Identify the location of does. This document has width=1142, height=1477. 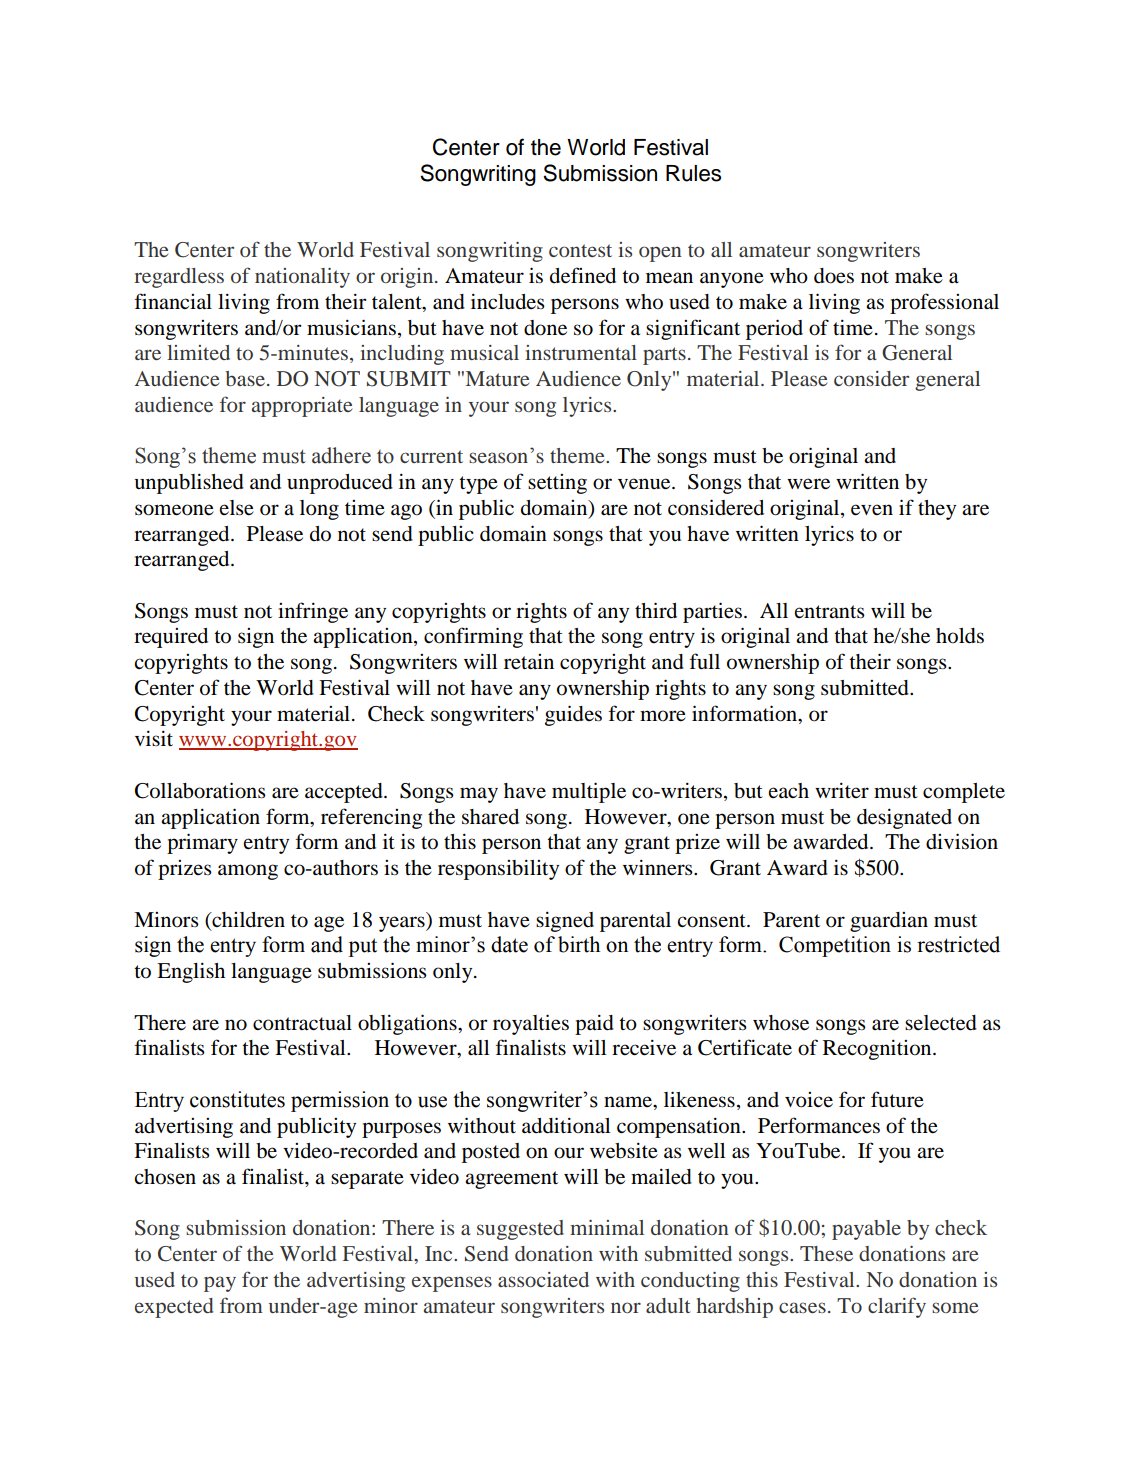
(834, 276).
